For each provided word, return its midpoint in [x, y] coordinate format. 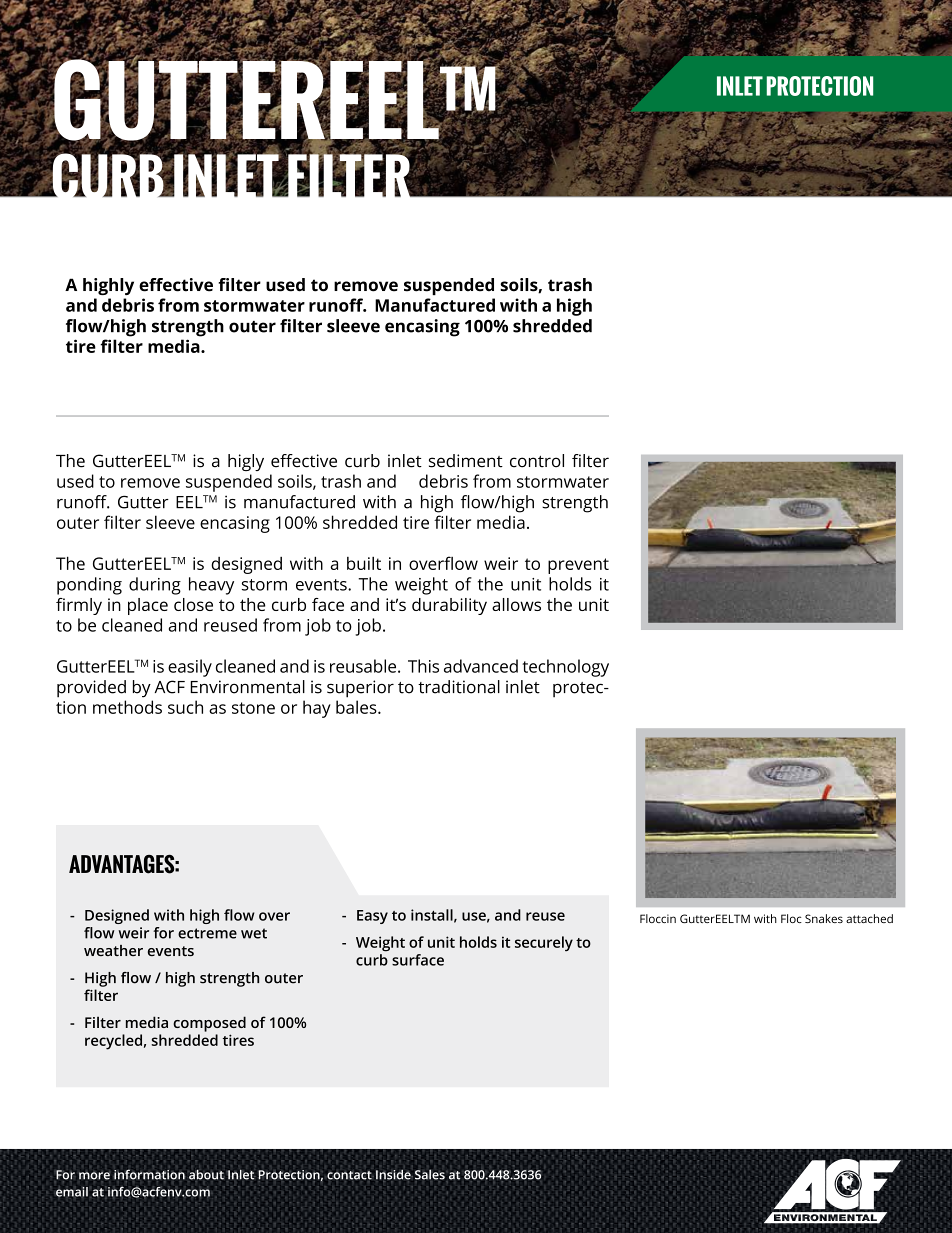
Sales [430, 1175]
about [206, 1175]
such [185, 707]
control [537, 461]
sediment [466, 461]
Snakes [824, 918]
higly [246, 462]
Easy [372, 917]
